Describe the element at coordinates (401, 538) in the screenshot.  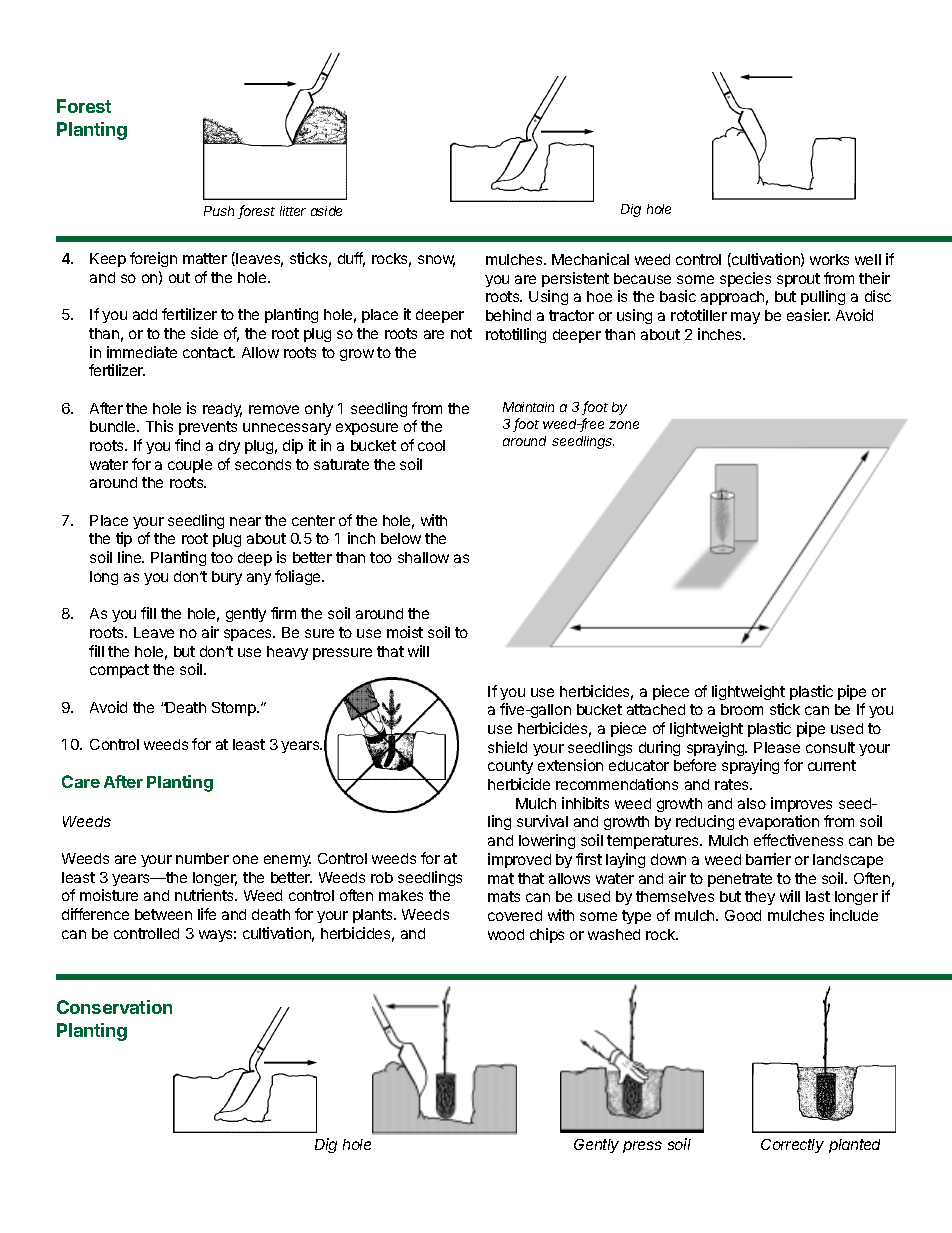
I see `below` at that location.
